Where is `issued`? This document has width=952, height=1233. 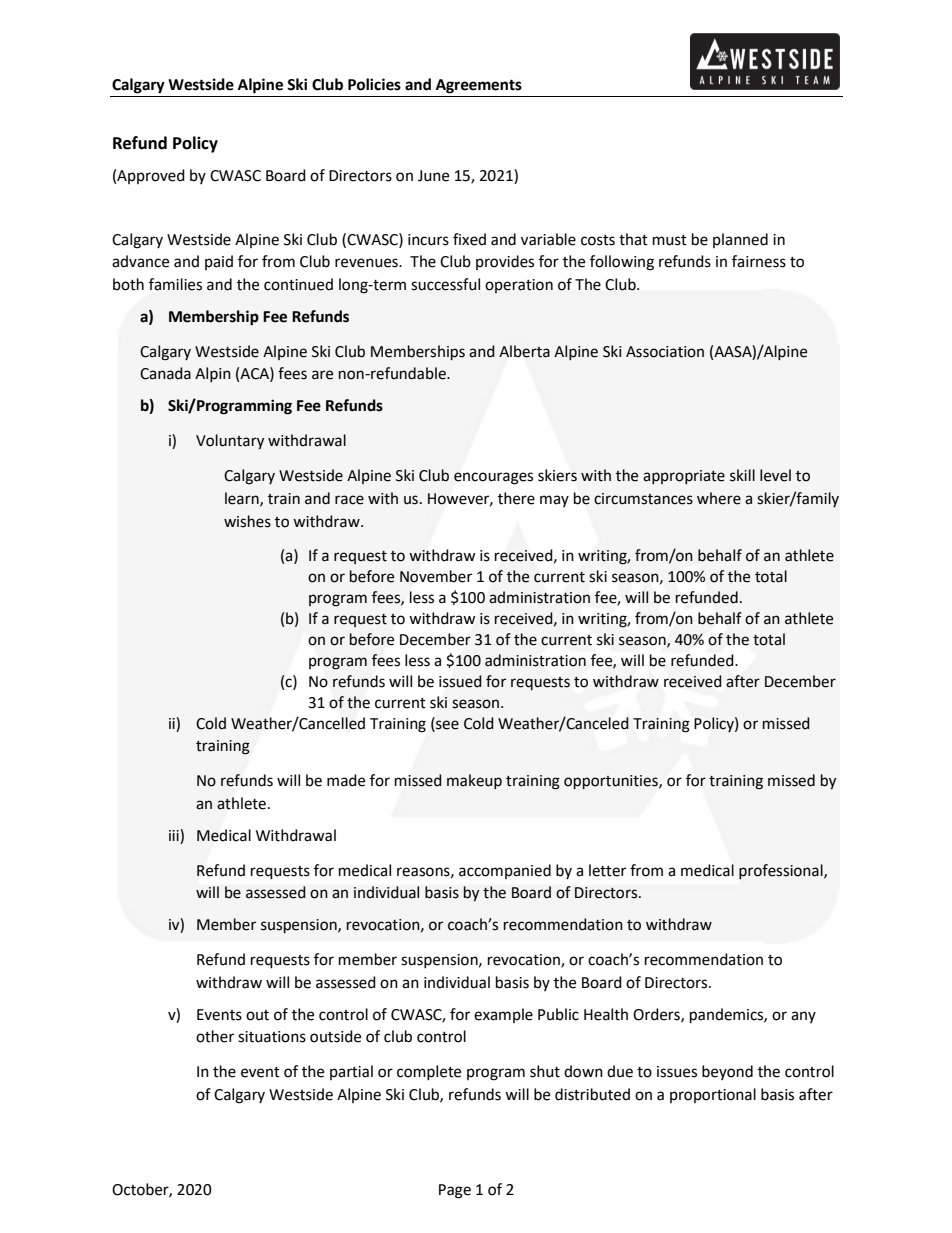
issued is located at coordinates (460, 681).
